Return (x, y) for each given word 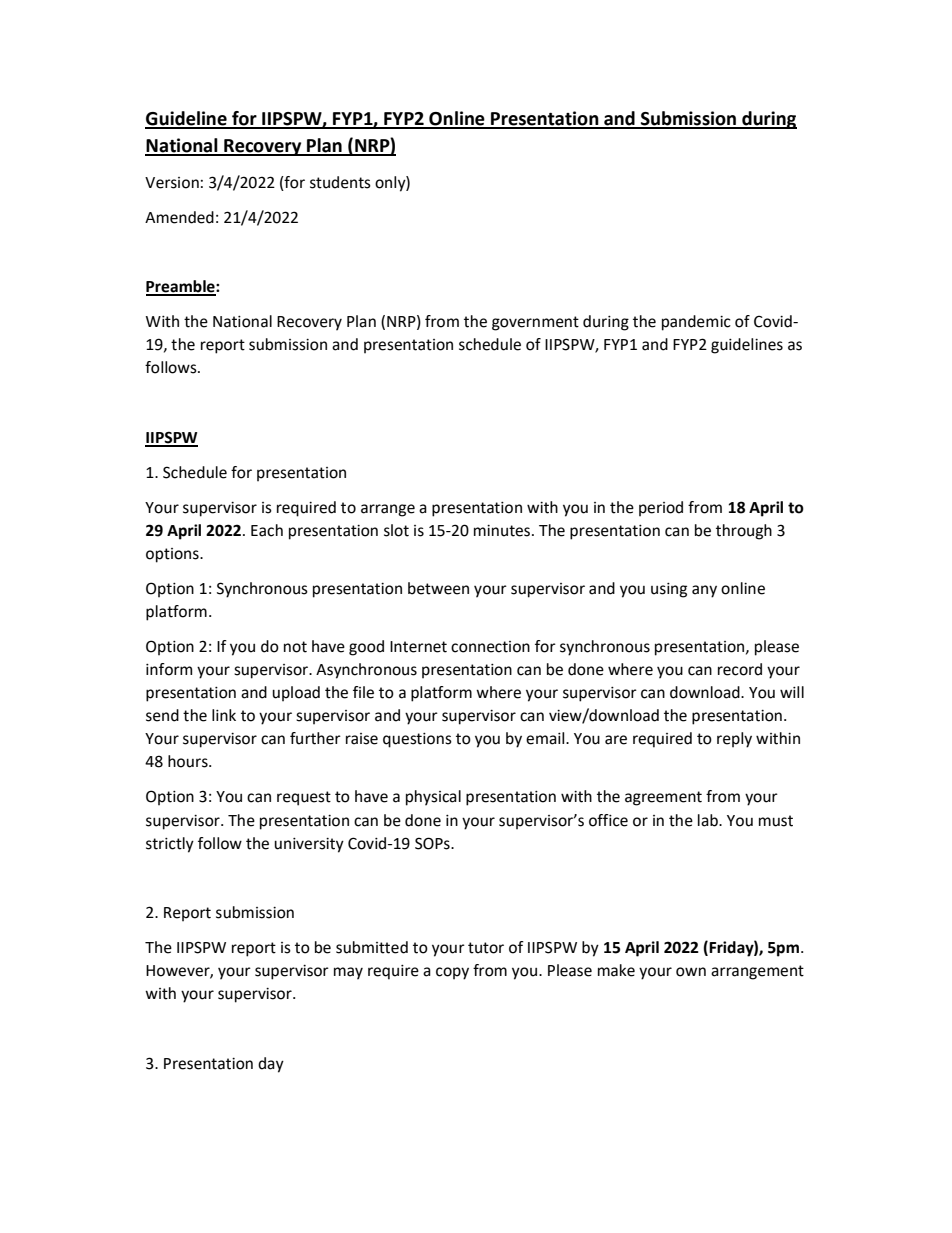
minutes (503, 531)
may (348, 973)
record (740, 669)
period (661, 509)
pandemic (696, 323)
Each (267, 530)
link (224, 715)
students (340, 182)
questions (417, 740)
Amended (179, 217)
